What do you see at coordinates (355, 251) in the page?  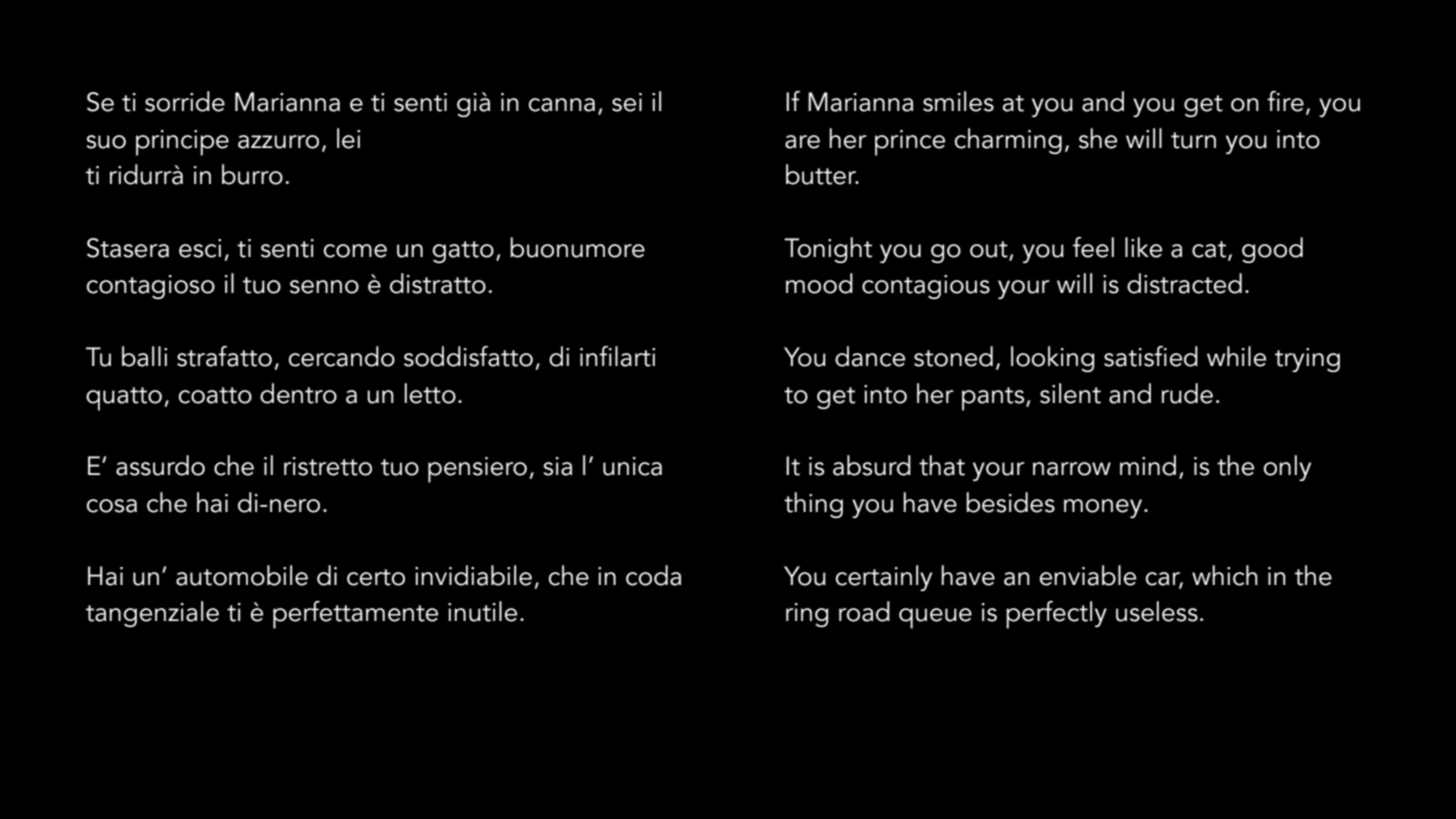 I see `come` at bounding box center [355, 251].
